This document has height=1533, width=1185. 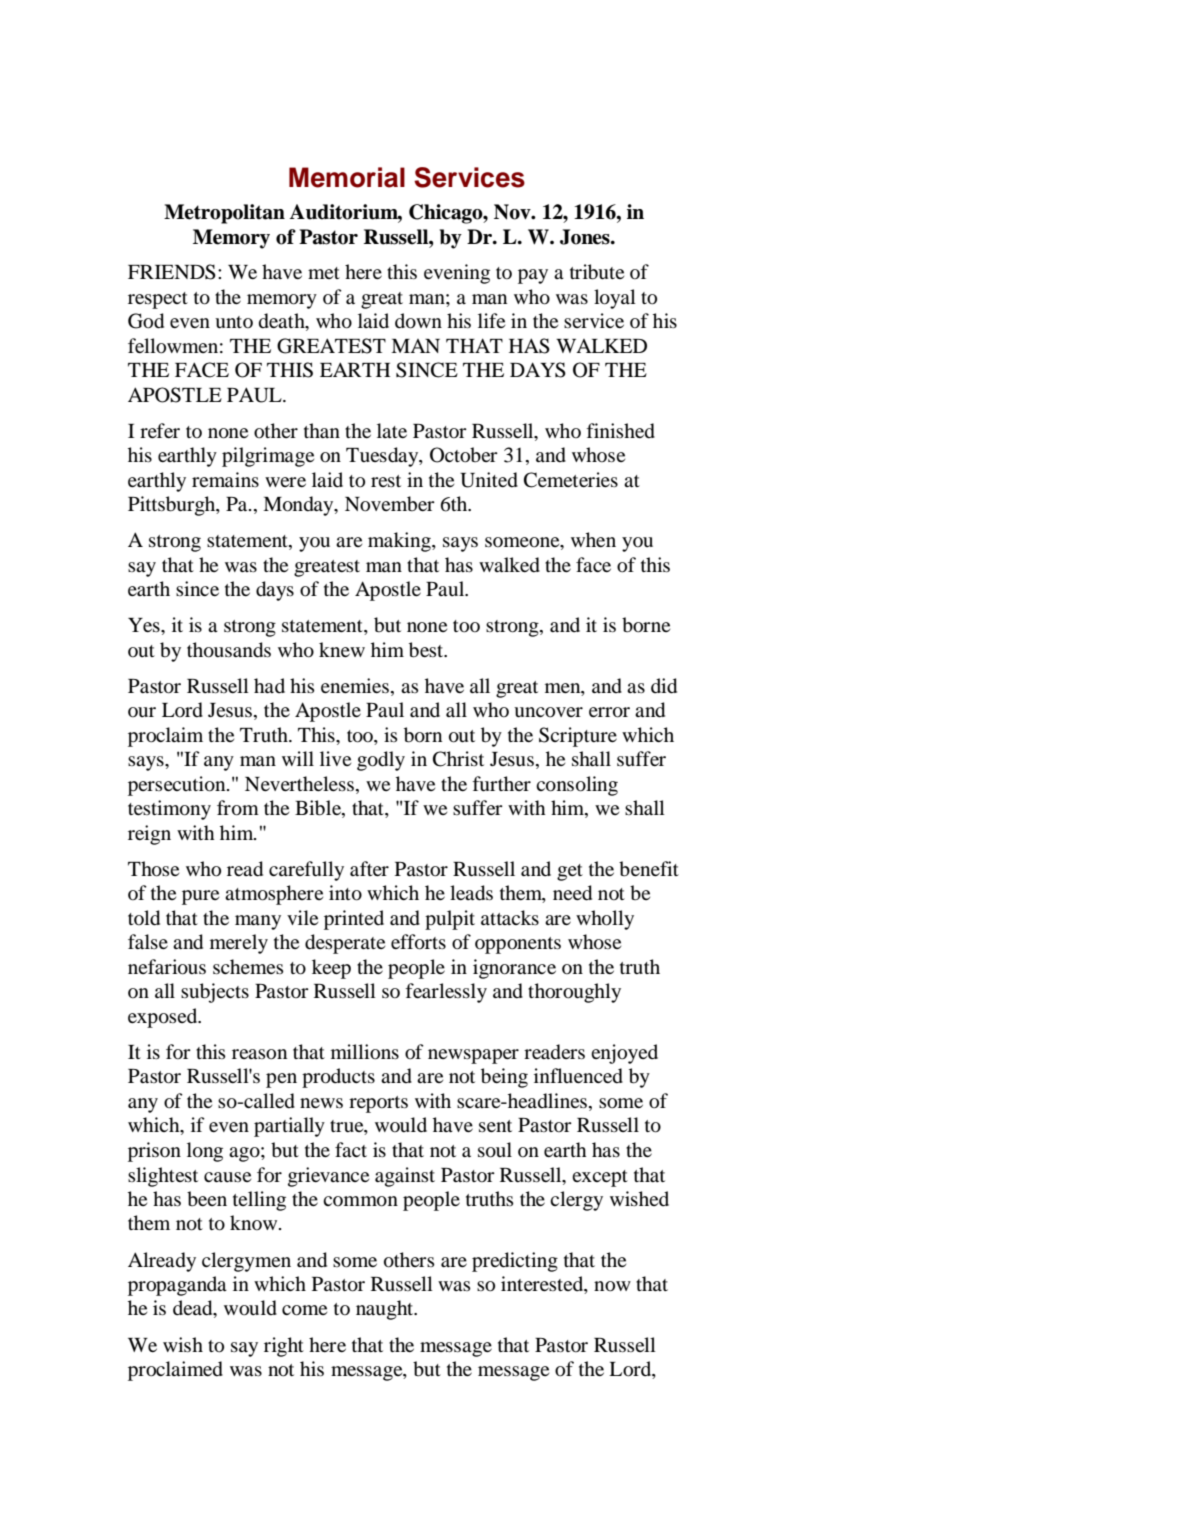 What do you see at coordinates (515, 1262) in the document?
I see `predicting` at bounding box center [515, 1262].
